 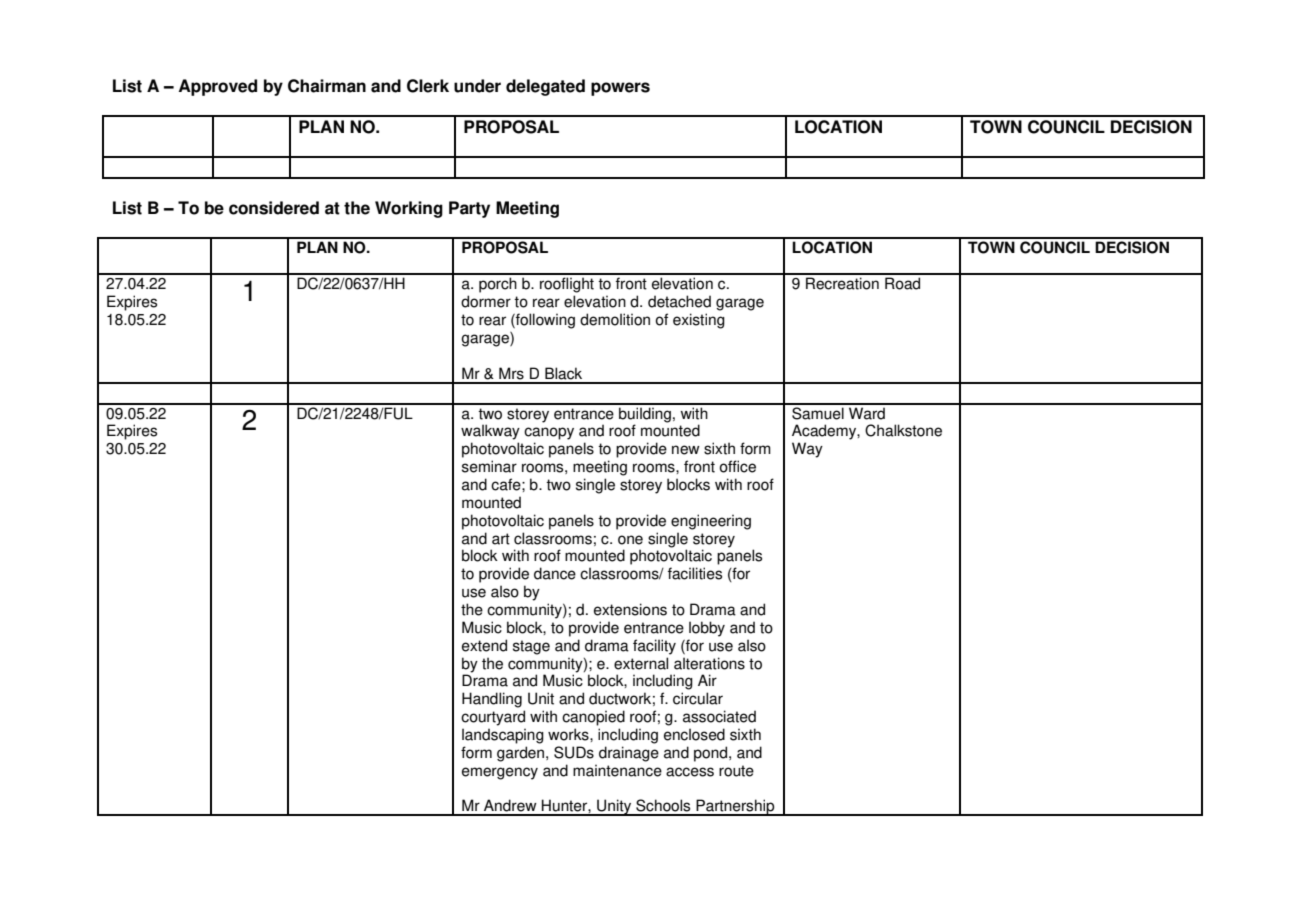 I want to click on delegated, so click(x=545, y=87).
